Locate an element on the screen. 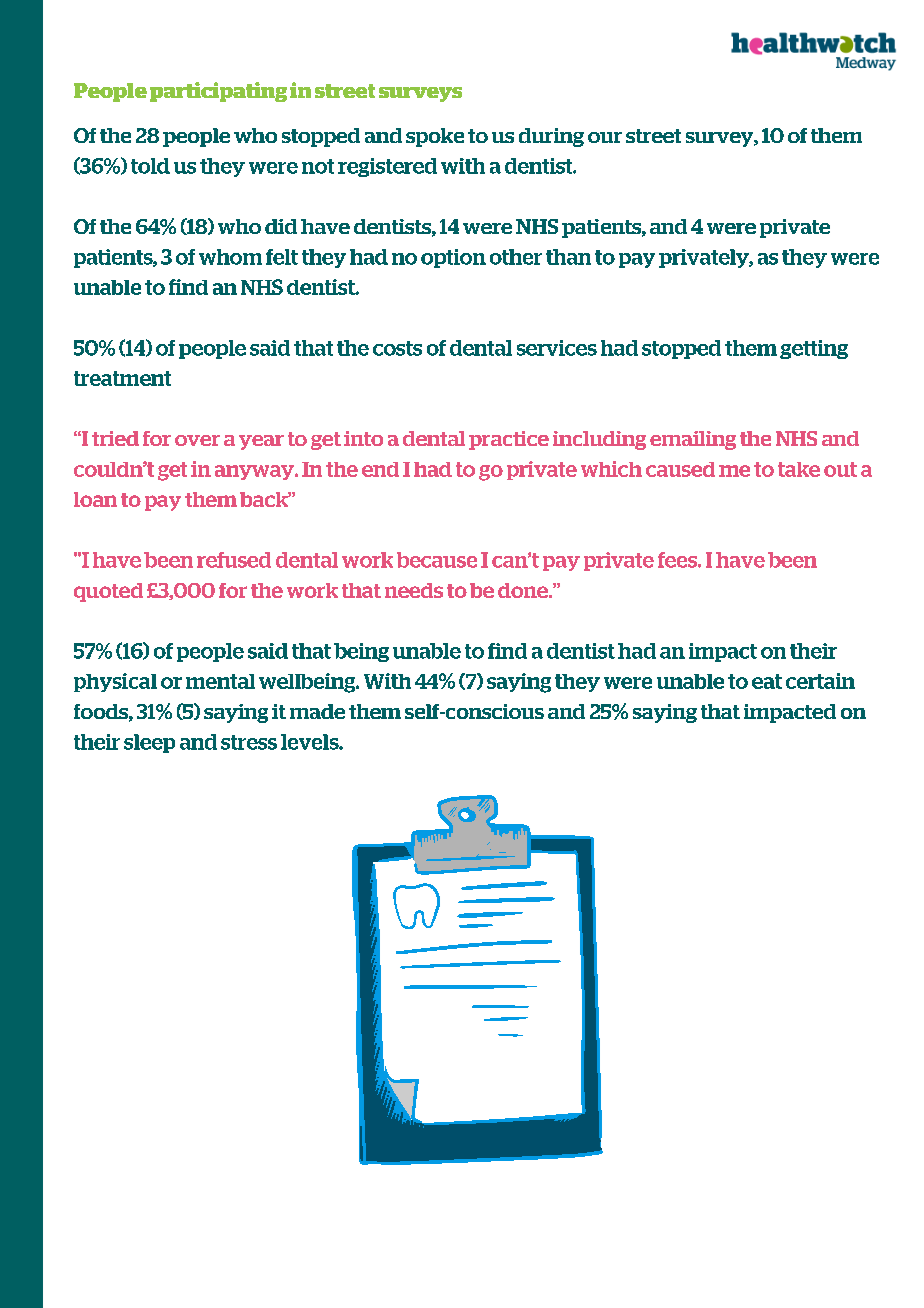 This screenshot has width=924, height=1308. practice is located at coordinates (509, 440).
